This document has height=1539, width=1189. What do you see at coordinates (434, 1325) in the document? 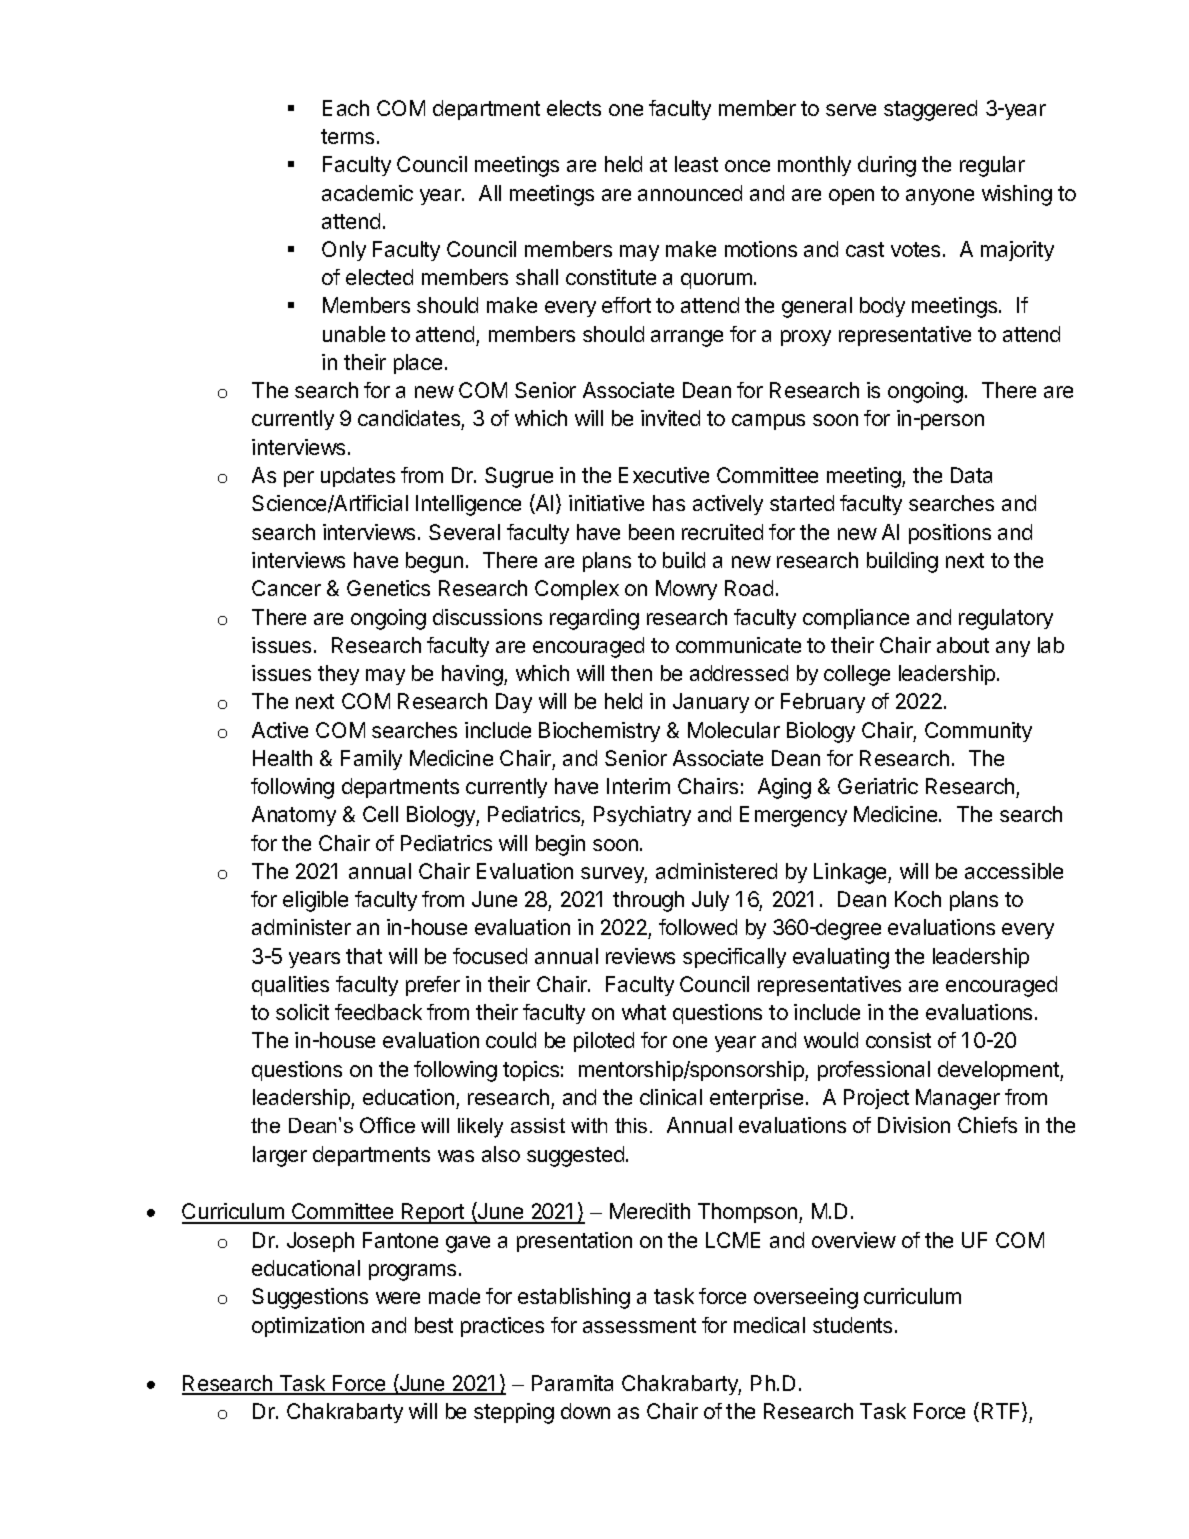
I see `best` at bounding box center [434, 1325].
